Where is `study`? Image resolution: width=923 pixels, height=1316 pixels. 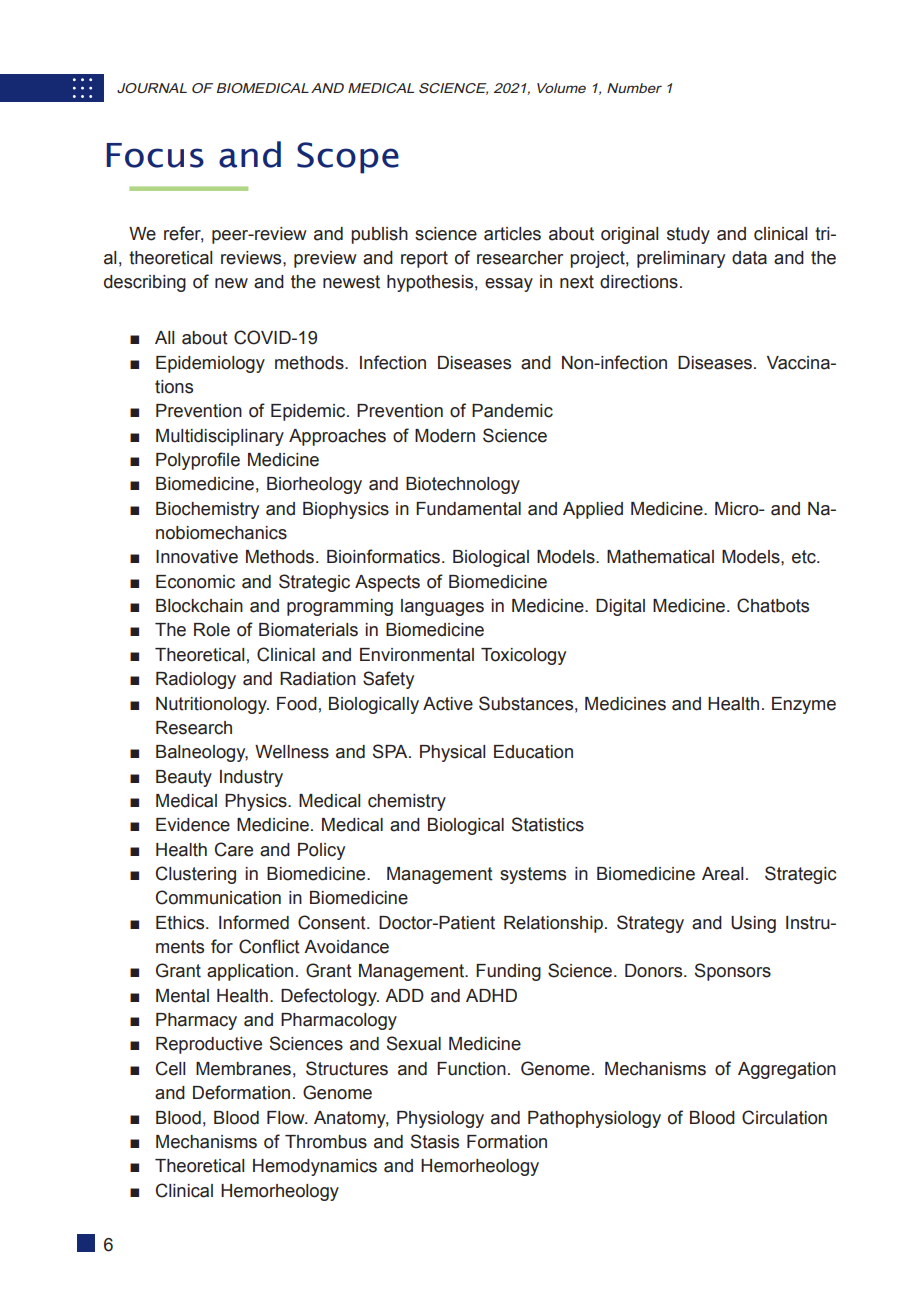
study is located at coordinates (688, 235).
